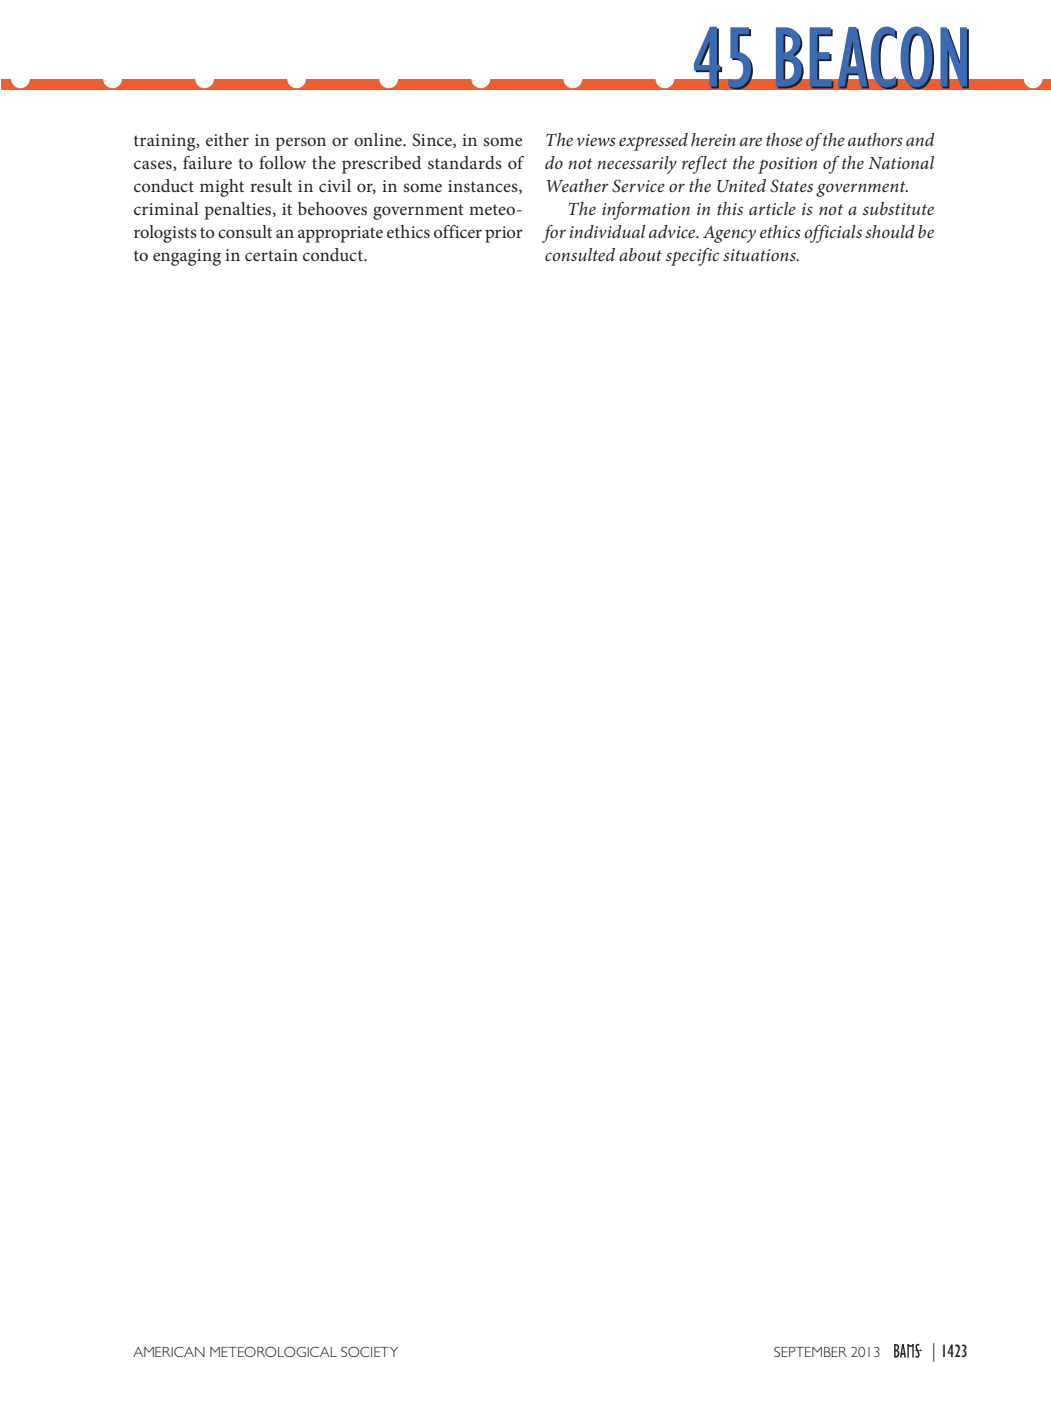 This screenshot has height=1402, width=1051. I want to click on result, so click(271, 185).
